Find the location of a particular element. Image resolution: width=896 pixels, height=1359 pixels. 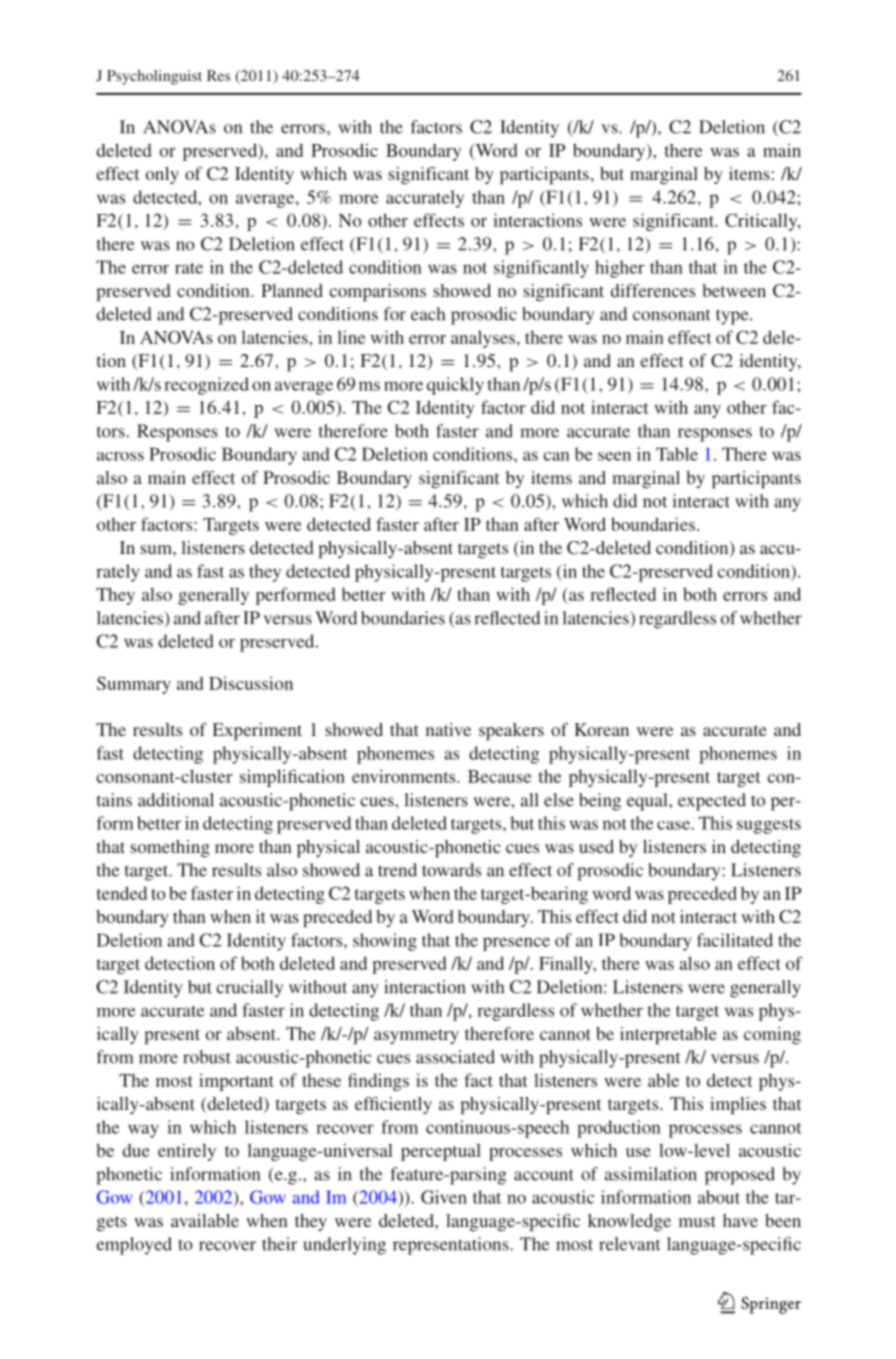

environments is located at coordinates (405, 776).
